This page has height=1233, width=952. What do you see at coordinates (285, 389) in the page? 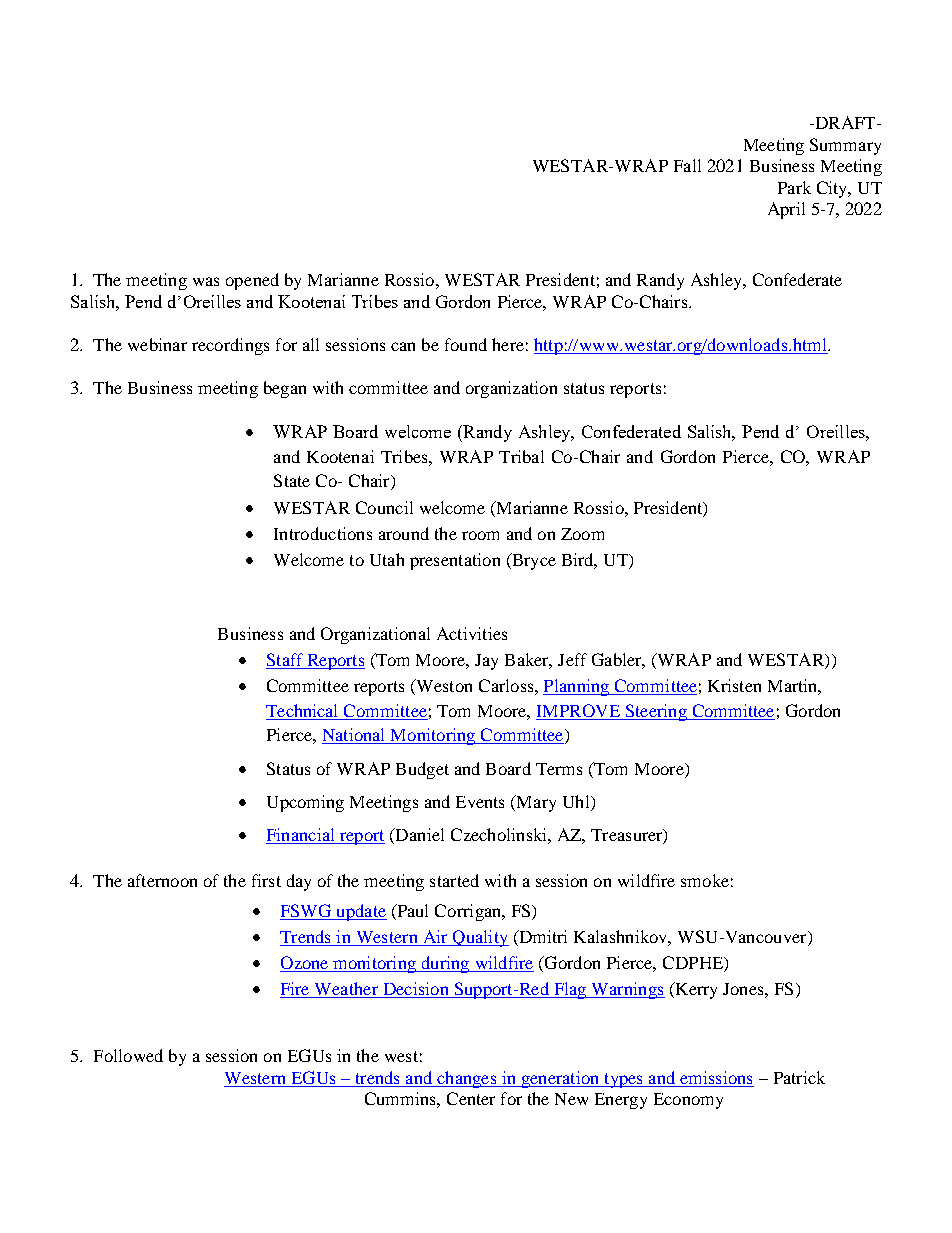
I see `began` at bounding box center [285, 389].
